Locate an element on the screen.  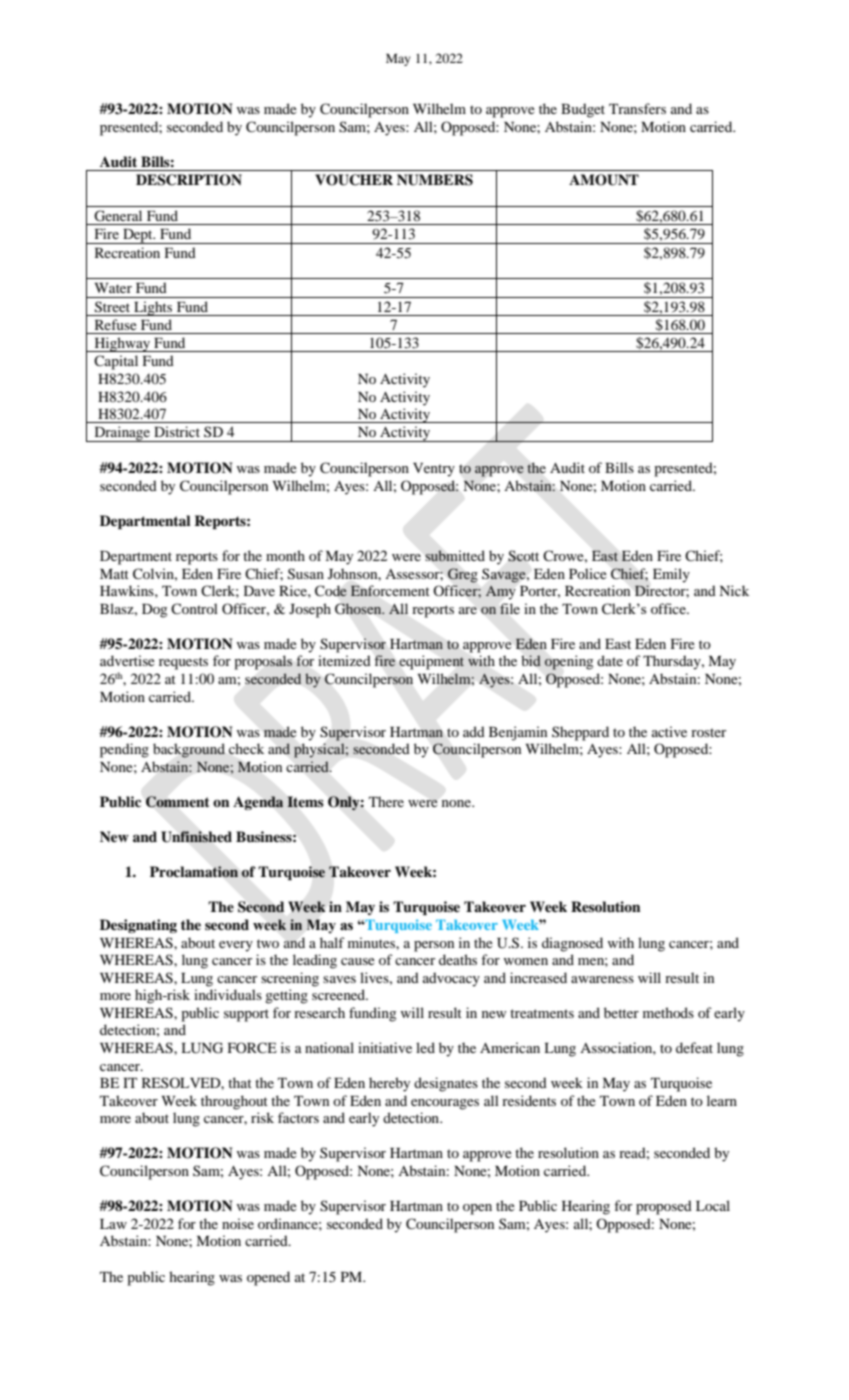
encourages is located at coordinates (445, 1104).
